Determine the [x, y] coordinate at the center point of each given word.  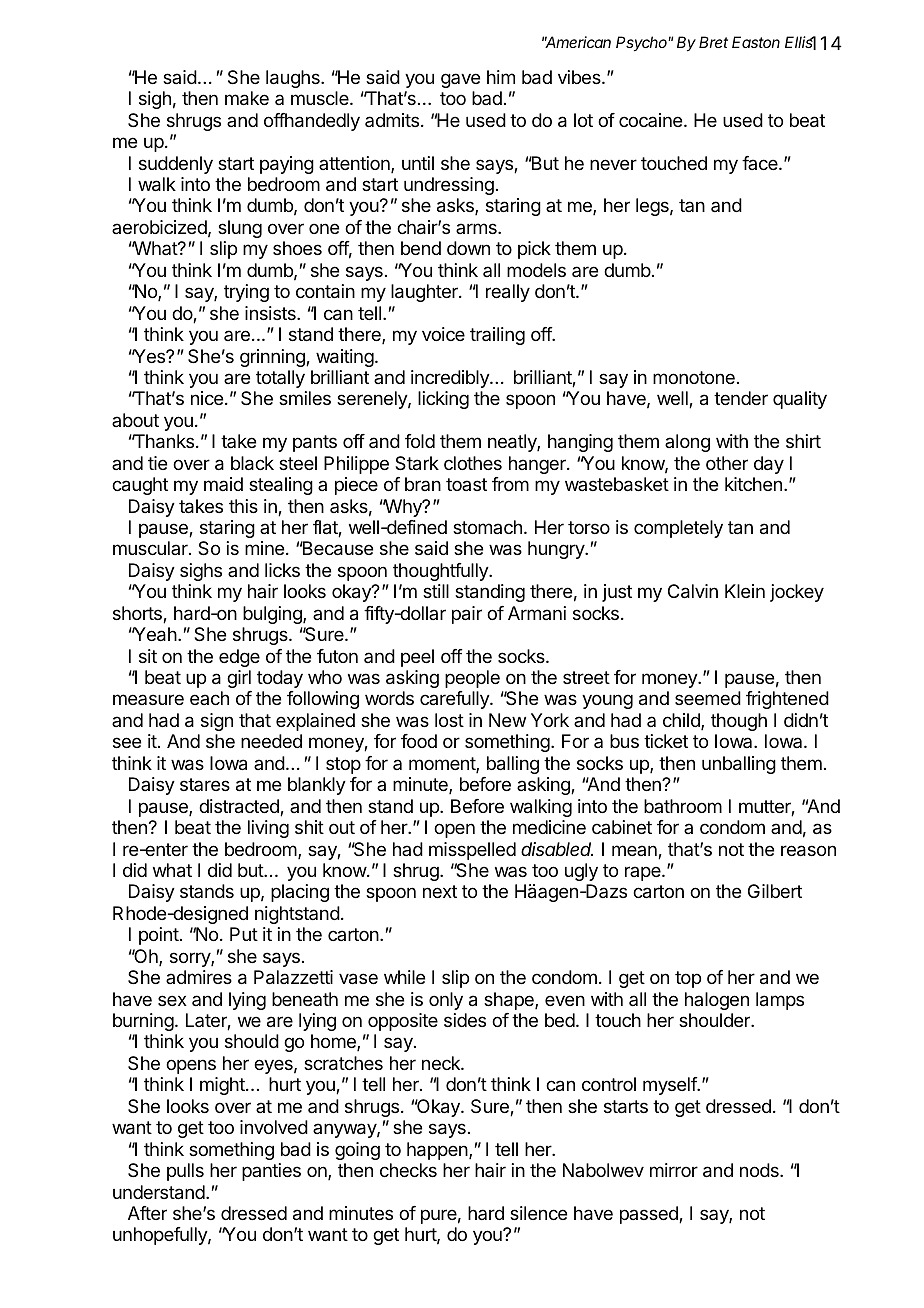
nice [207, 398]
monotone [694, 377]
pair [467, 615]
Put [244, 934]
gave [460, 80]
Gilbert [775, 891]
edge [239, 658]
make [247, 98]
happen [438, 1151]
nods [760, 1170]
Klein [745, 591]
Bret [713, 42]
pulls [185, 1172]
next [440, 891]
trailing [497, 336]
